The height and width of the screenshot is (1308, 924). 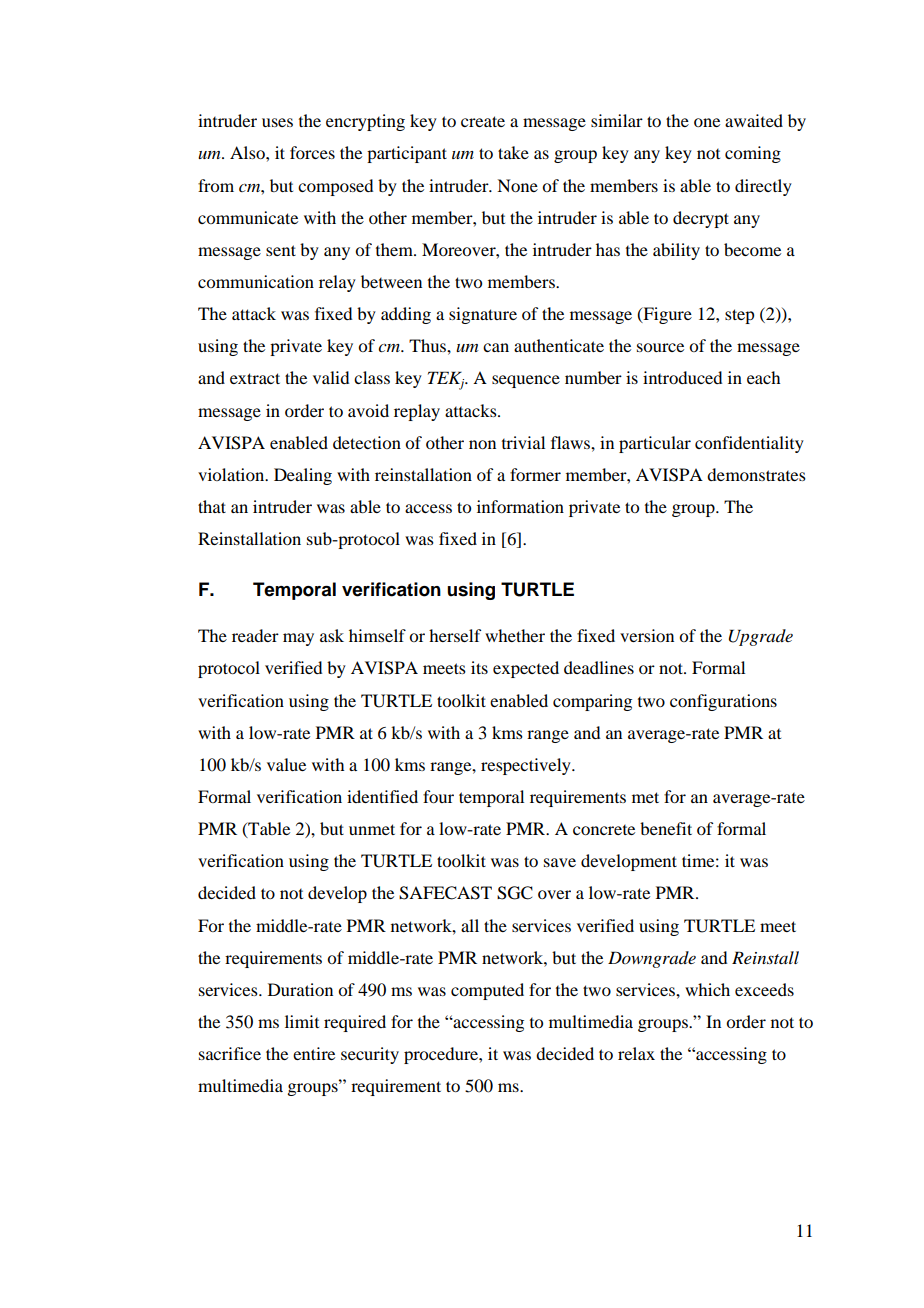 I want to click on Dealing, so click(x=303, y=476).
